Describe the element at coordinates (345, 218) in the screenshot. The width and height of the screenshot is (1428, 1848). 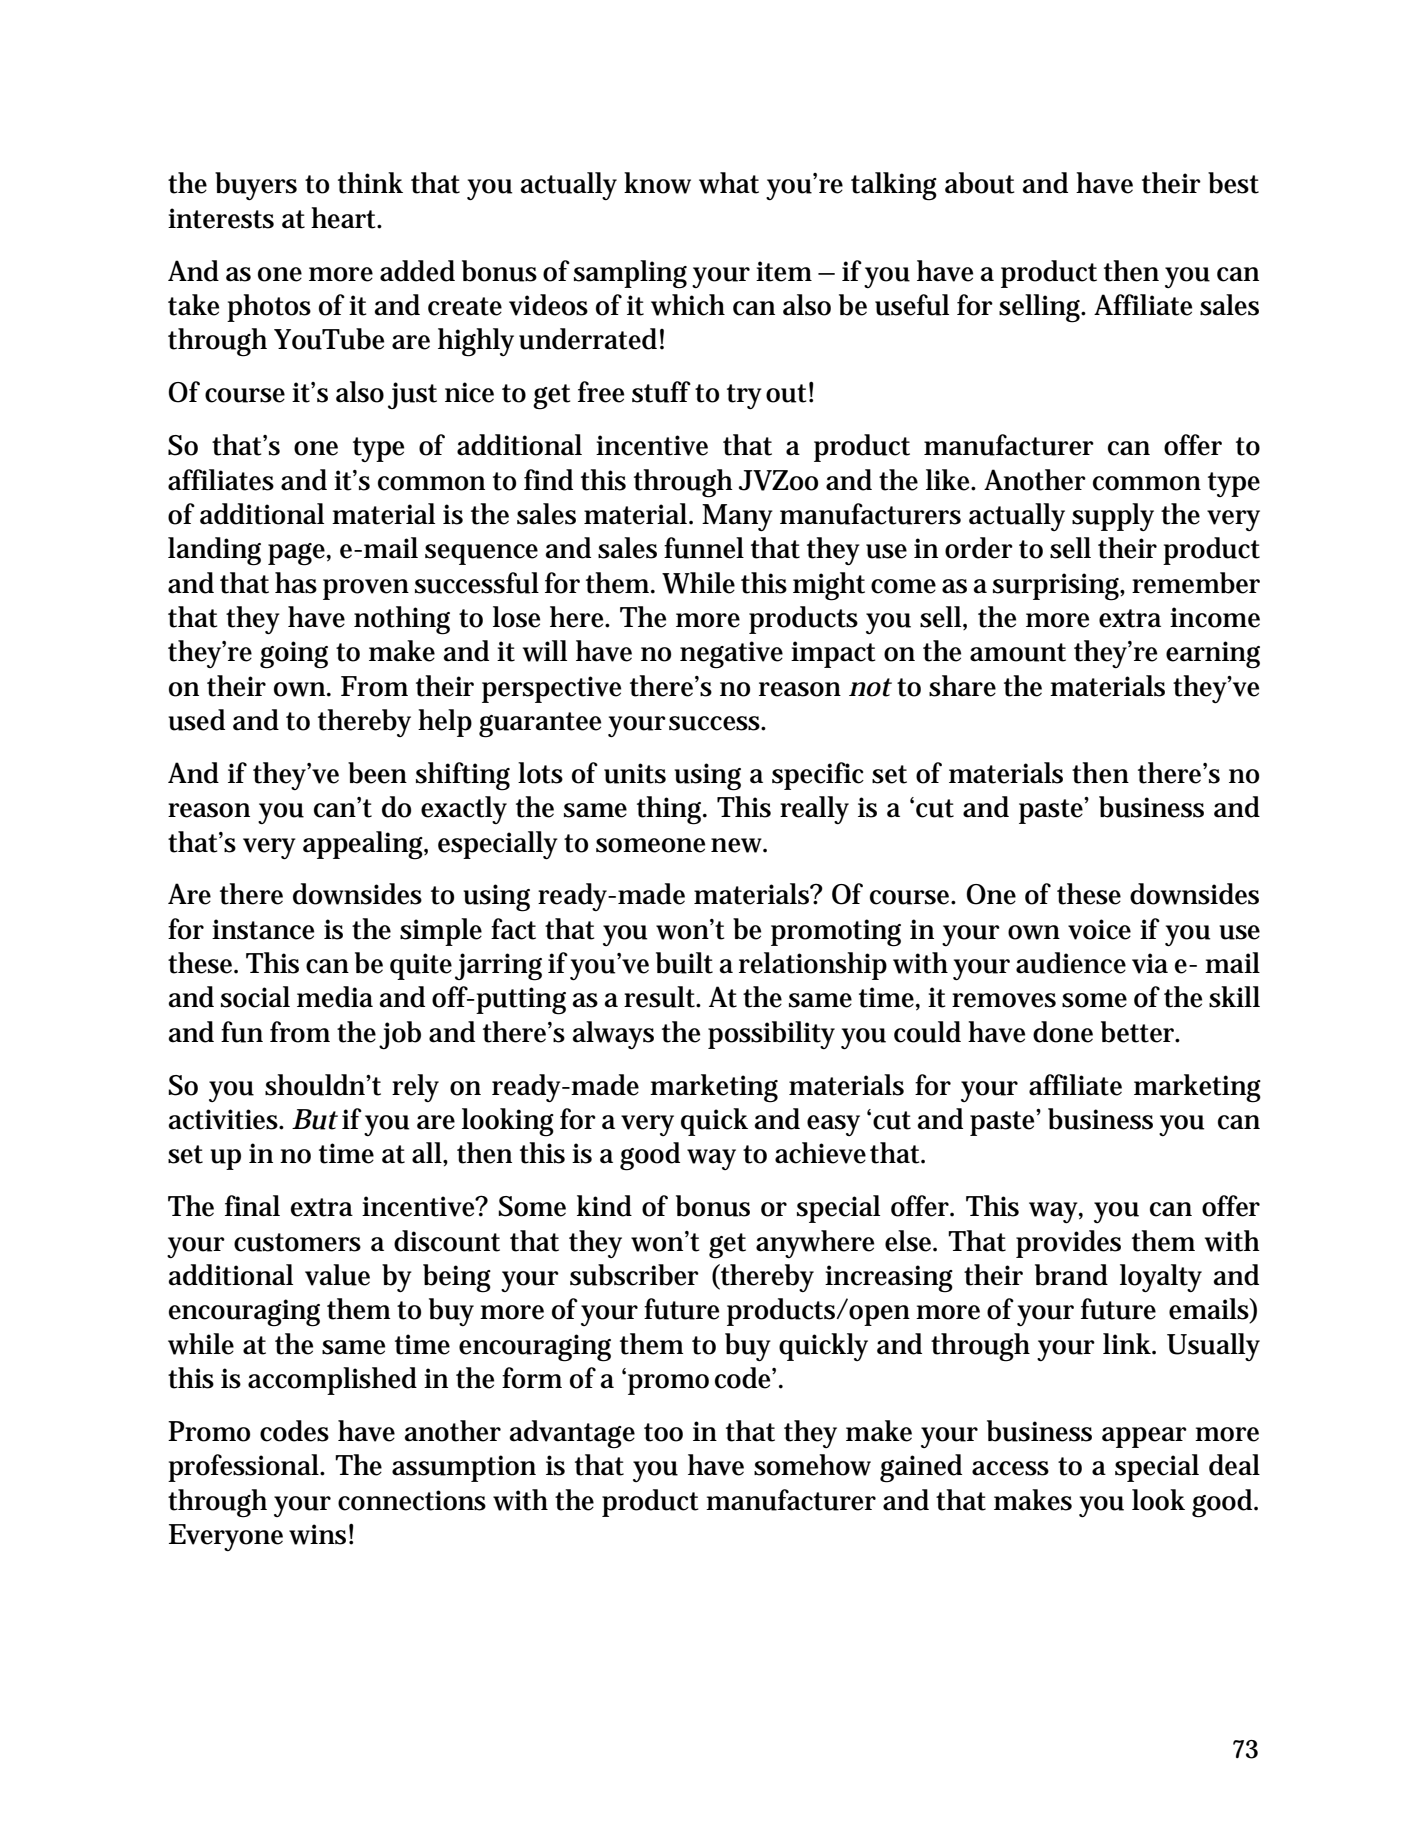
I see `heart` at that location.
